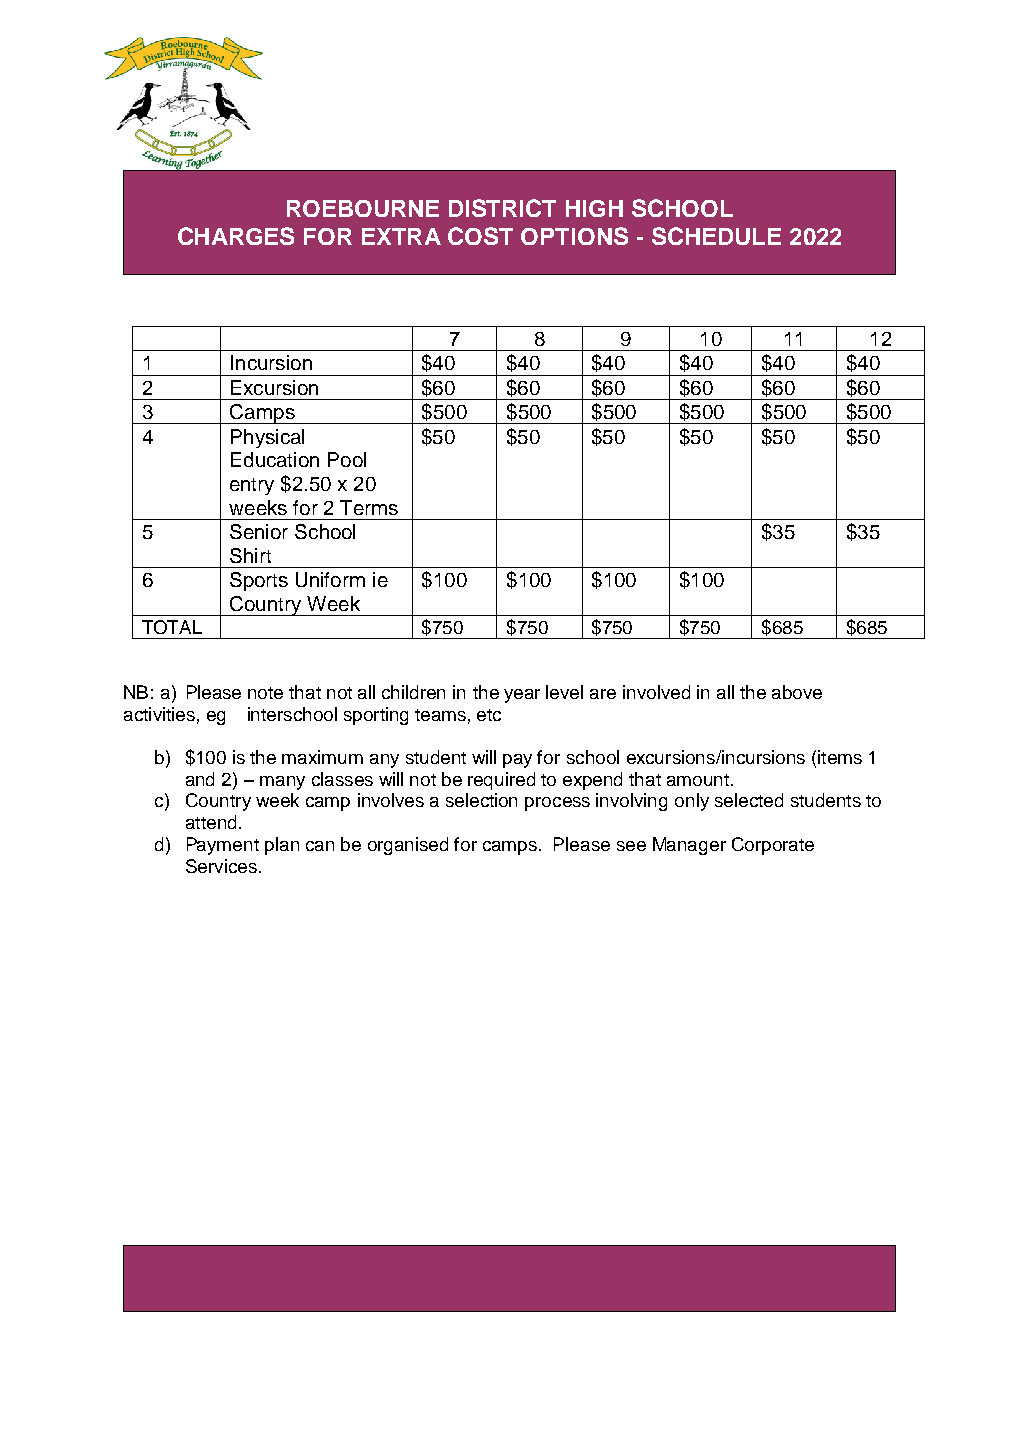 Image resolution: width=1019 pixels, height=1441 pixels. I want to click on Senior, so click(259, 531).
